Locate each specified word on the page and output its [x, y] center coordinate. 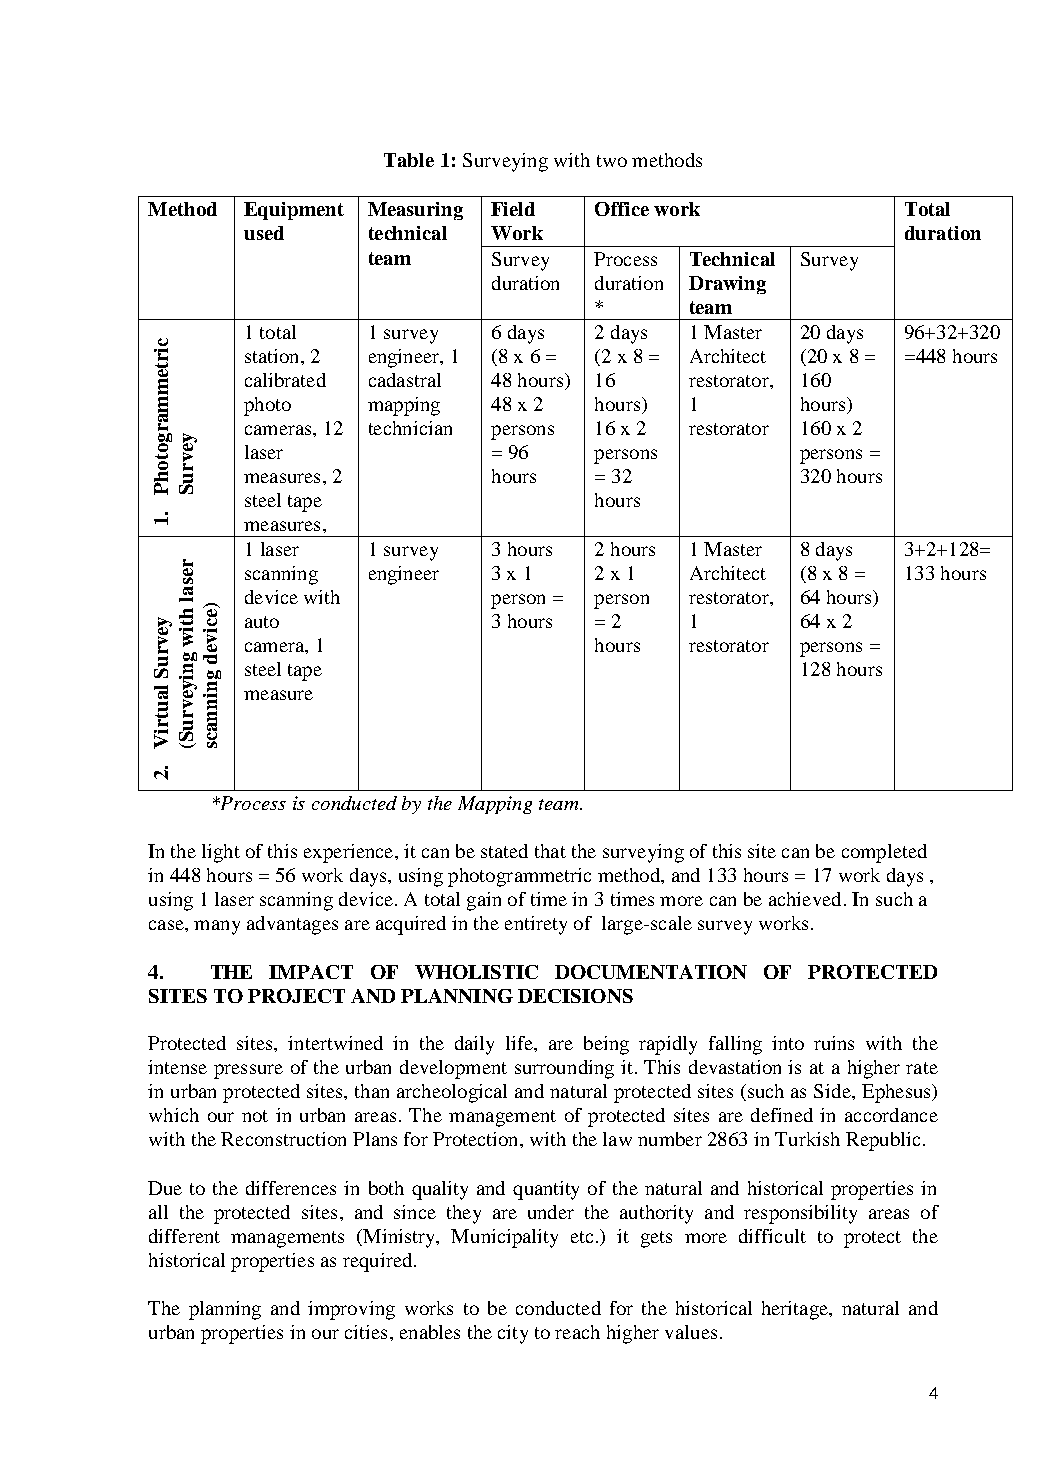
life [520, 1043]
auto [262, 622]
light [221, 853]
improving [351, 1310]
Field [513, 209]
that [550, 851]
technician [410, 428]
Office [622, 209]
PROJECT [296, 996]
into [788, 1043]
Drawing [727, 285]
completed [884, 853]
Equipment [294, 211]
